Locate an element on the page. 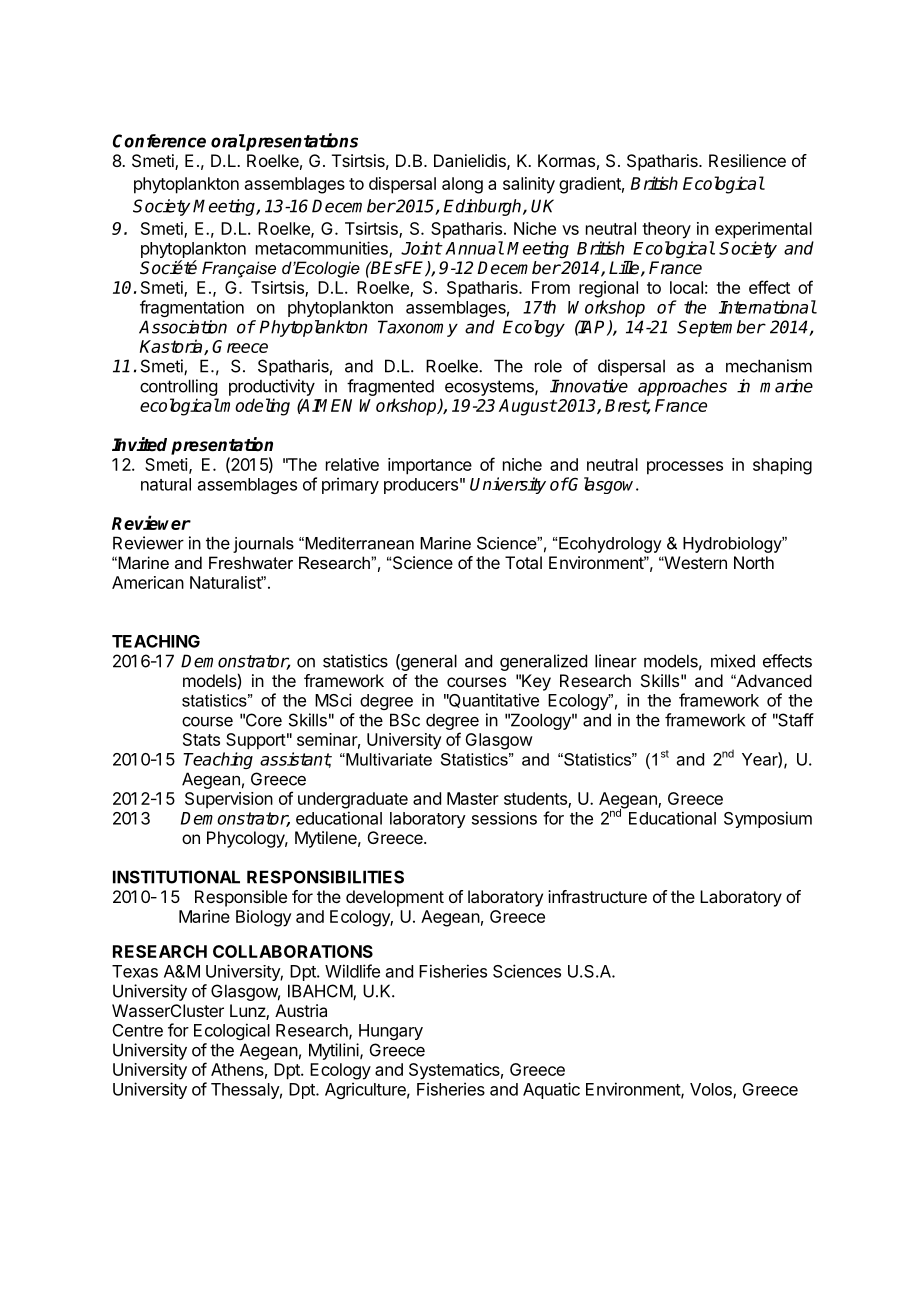 This image has width=924, height=1308. Hungary is located at coordinates (391, 1032).
